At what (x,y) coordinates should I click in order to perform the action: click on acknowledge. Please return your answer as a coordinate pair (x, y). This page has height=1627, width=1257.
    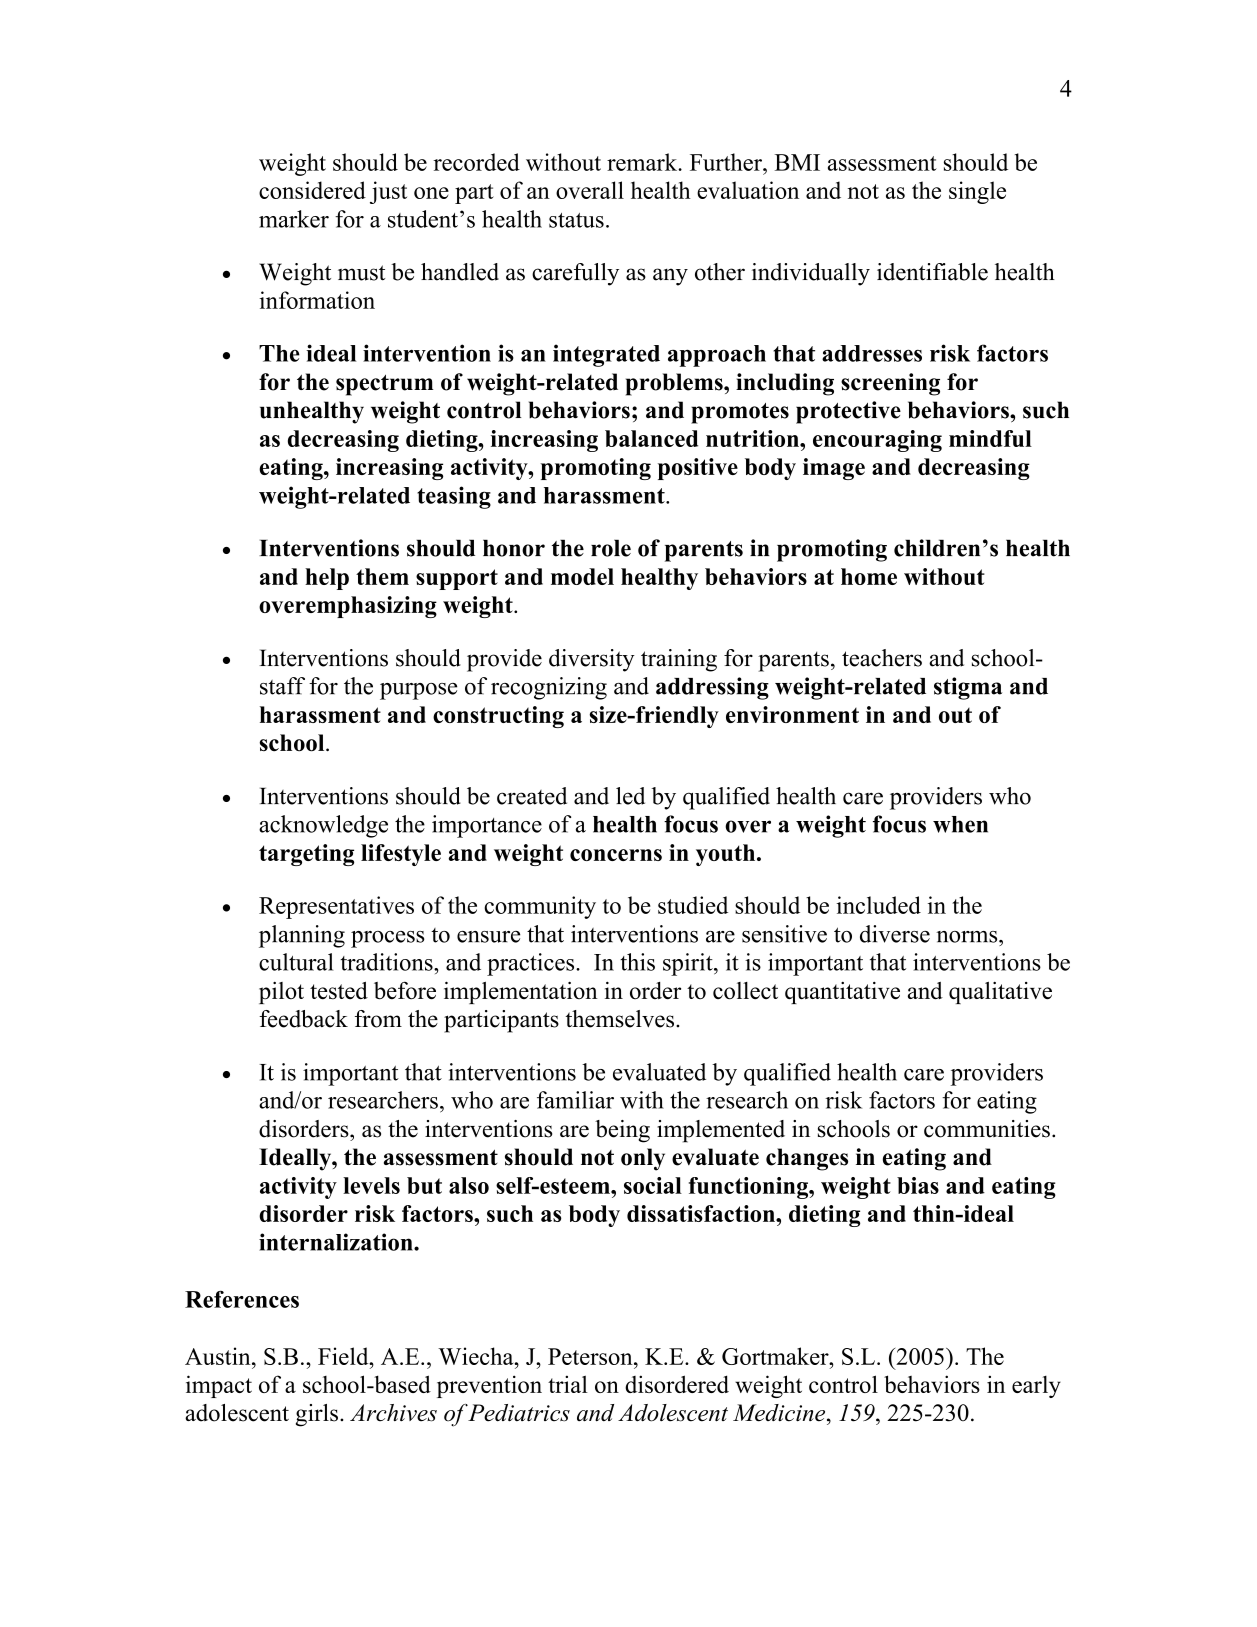
    Looking at the image, I should click on (323, 826).
